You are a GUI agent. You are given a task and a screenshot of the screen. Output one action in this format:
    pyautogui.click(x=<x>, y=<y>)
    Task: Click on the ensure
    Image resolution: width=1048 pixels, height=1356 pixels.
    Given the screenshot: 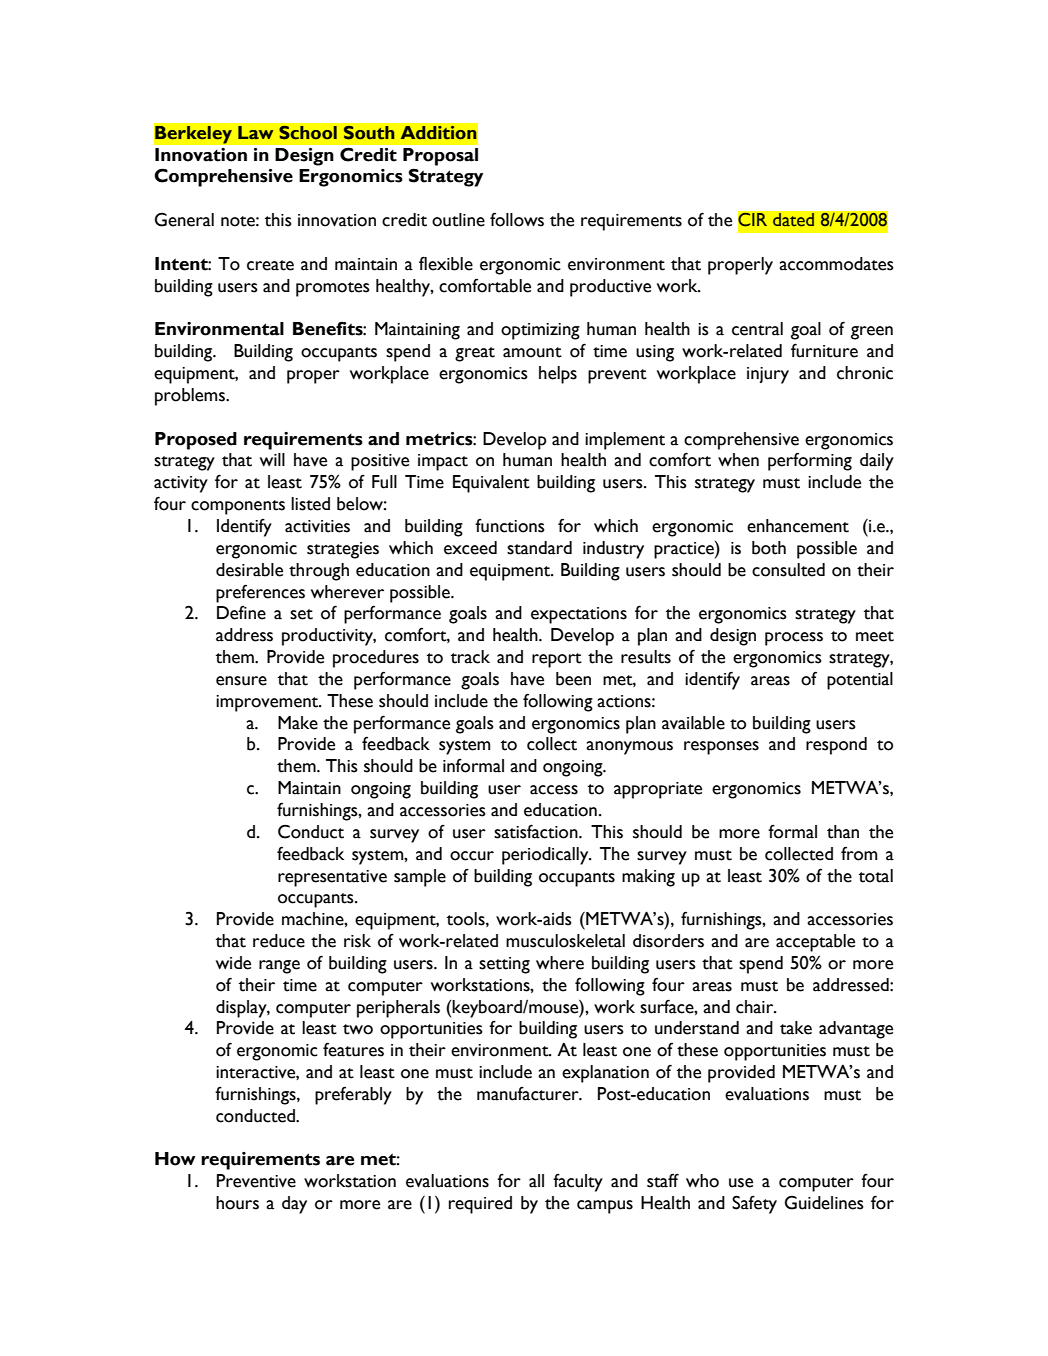 What is the action you would take?
    pyautogui.click(x=241, y=681)
